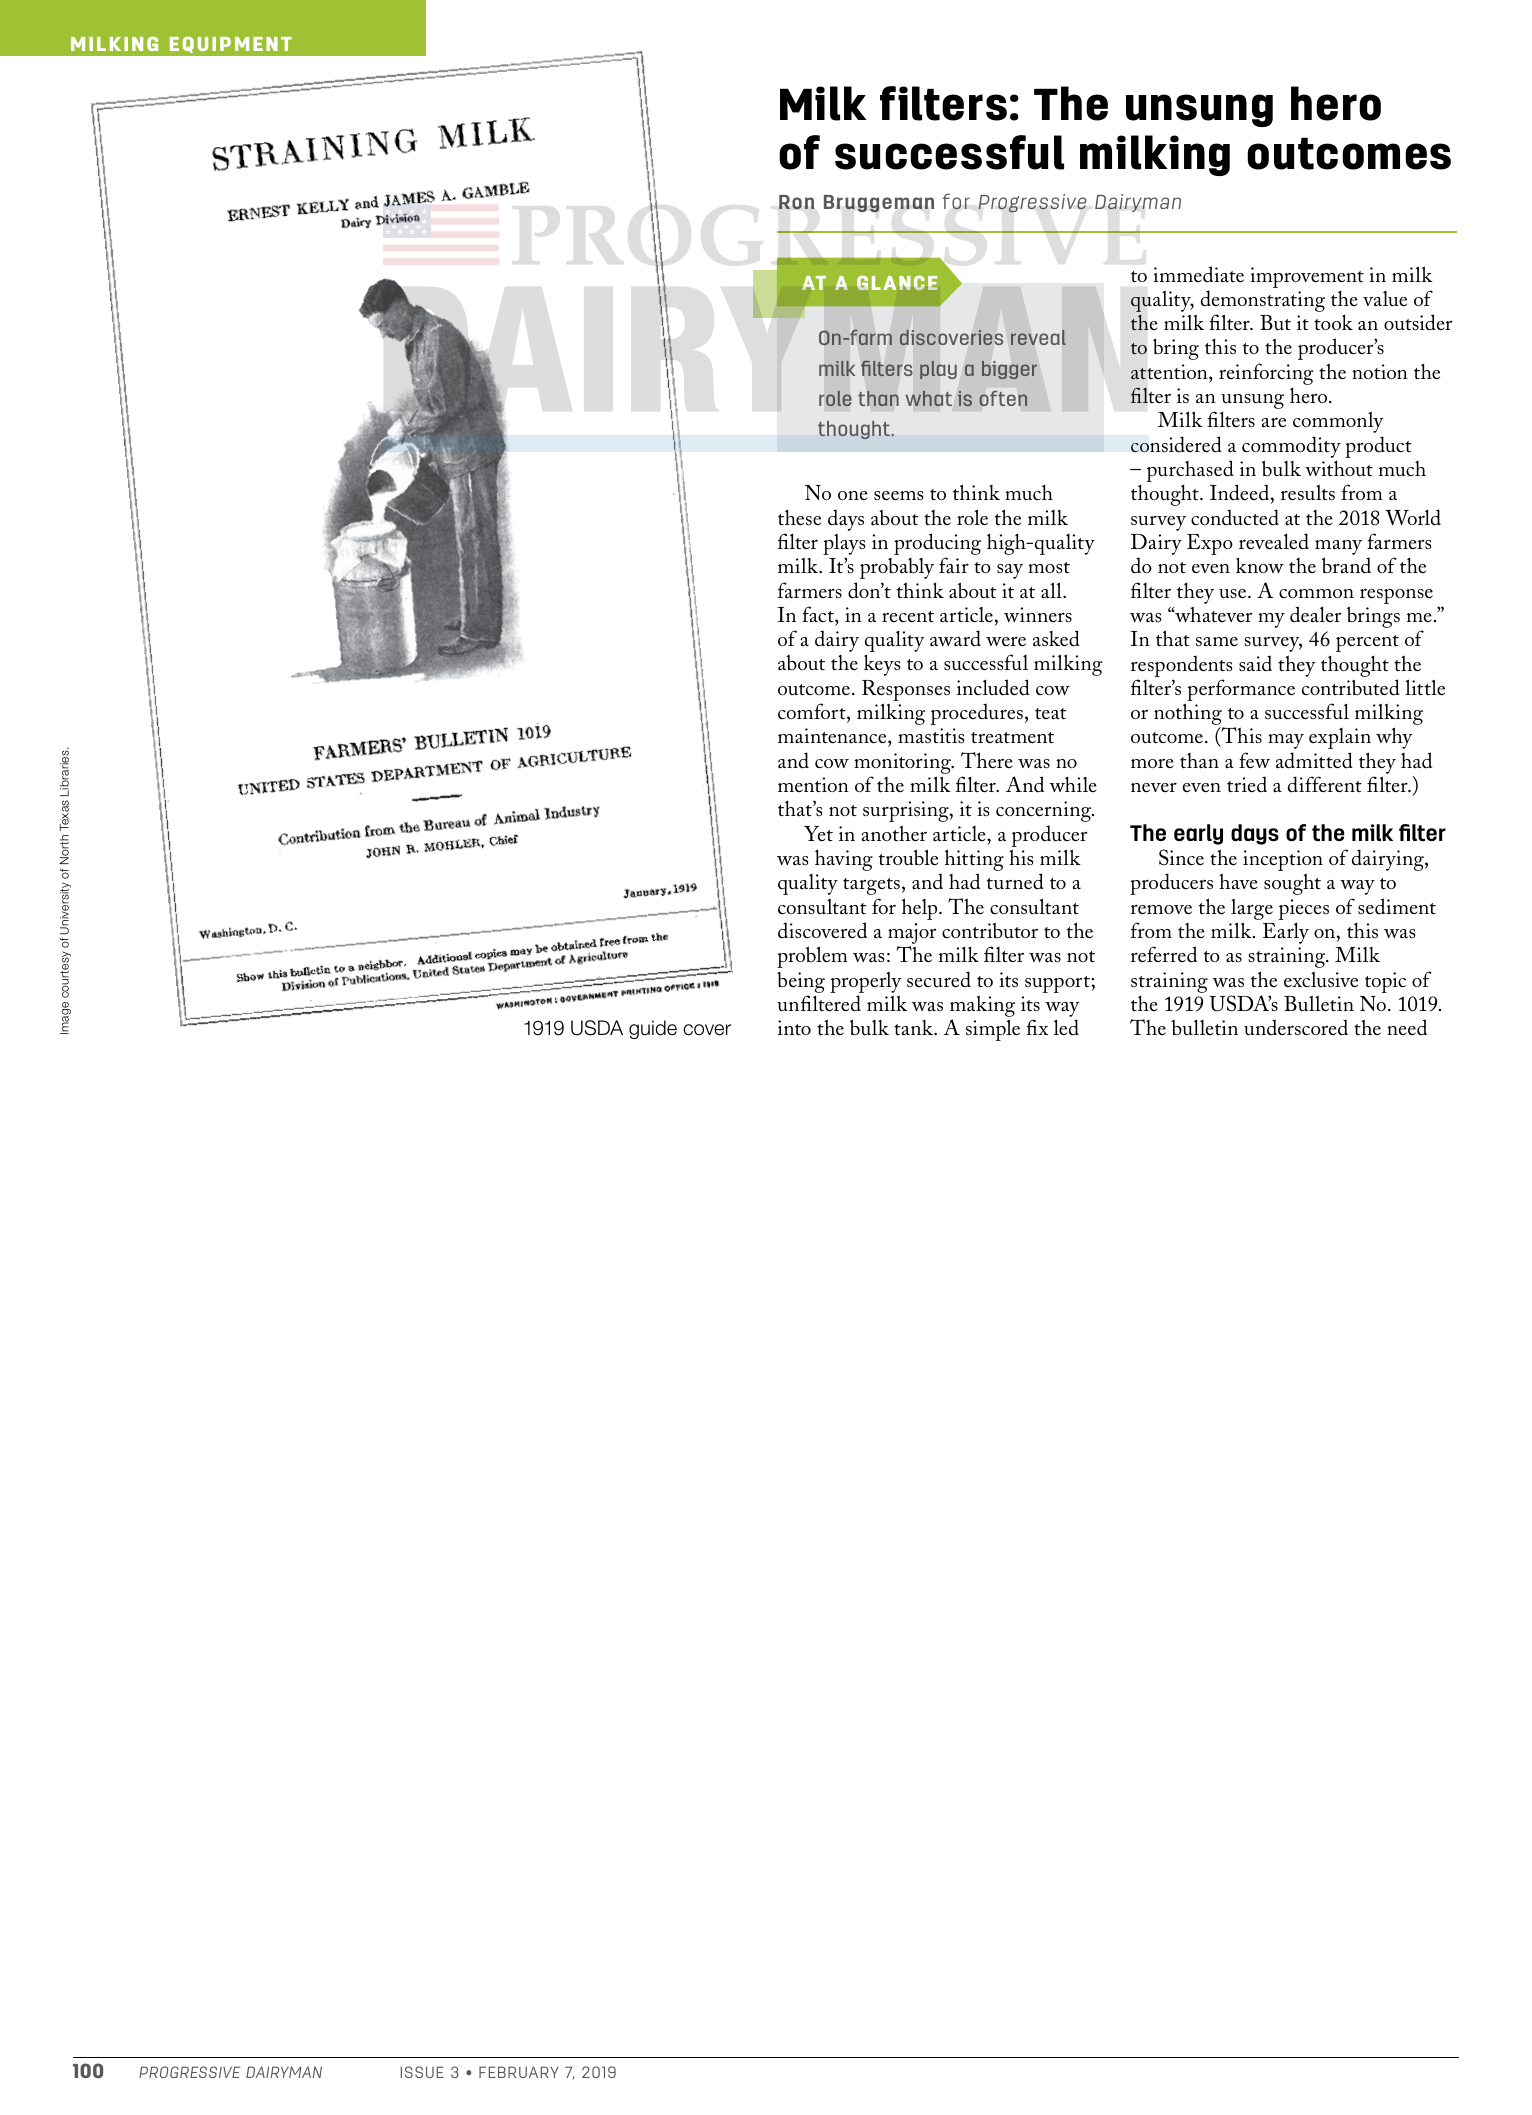 The image size is (1532, 2115). Describe the element at coordinates (653, 1029) in the screenshot. I see `guide` at that location.
